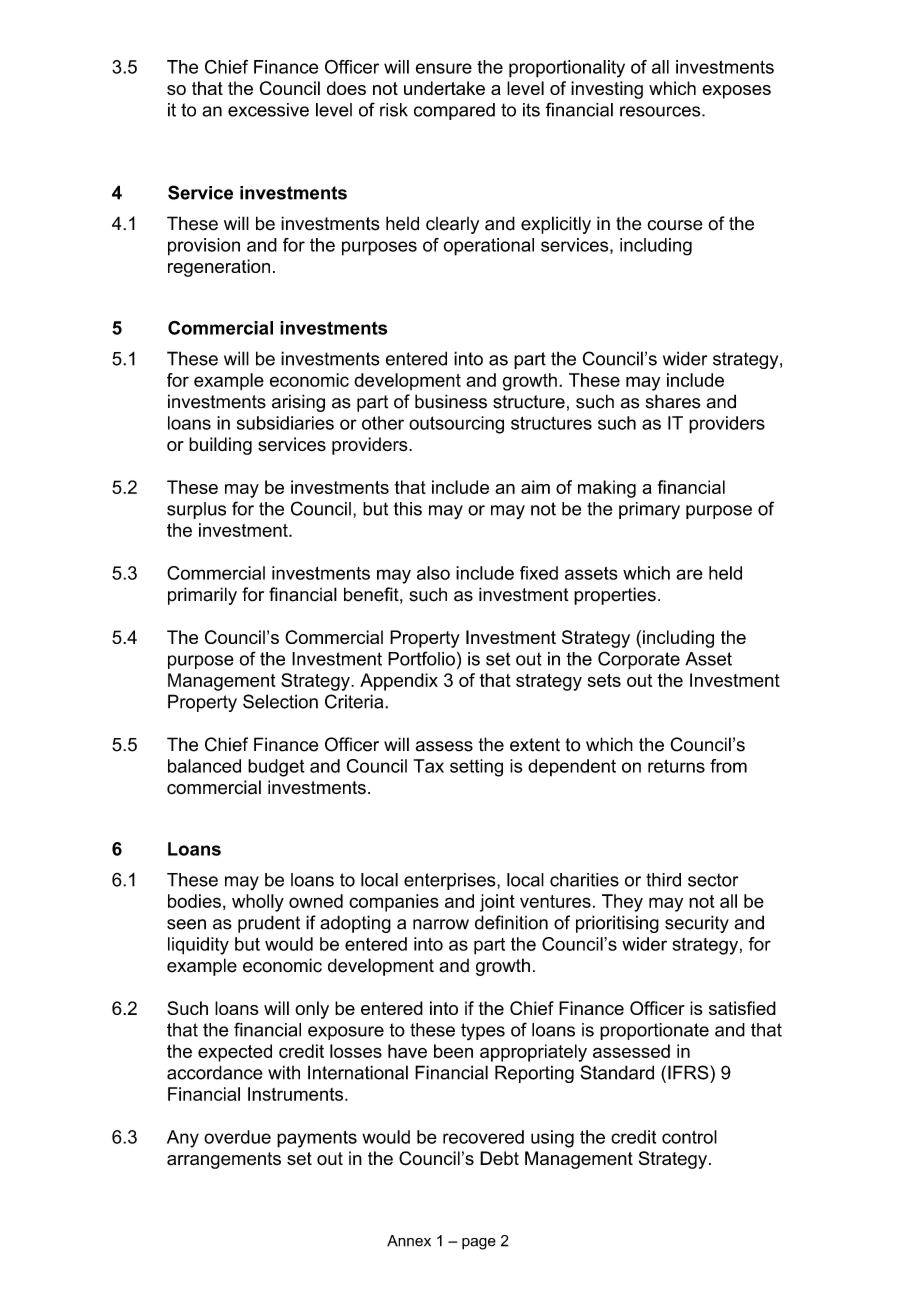  Describe the element at coordinates (224, 1160) in the screenshot. I see `arrangements` at that location.
